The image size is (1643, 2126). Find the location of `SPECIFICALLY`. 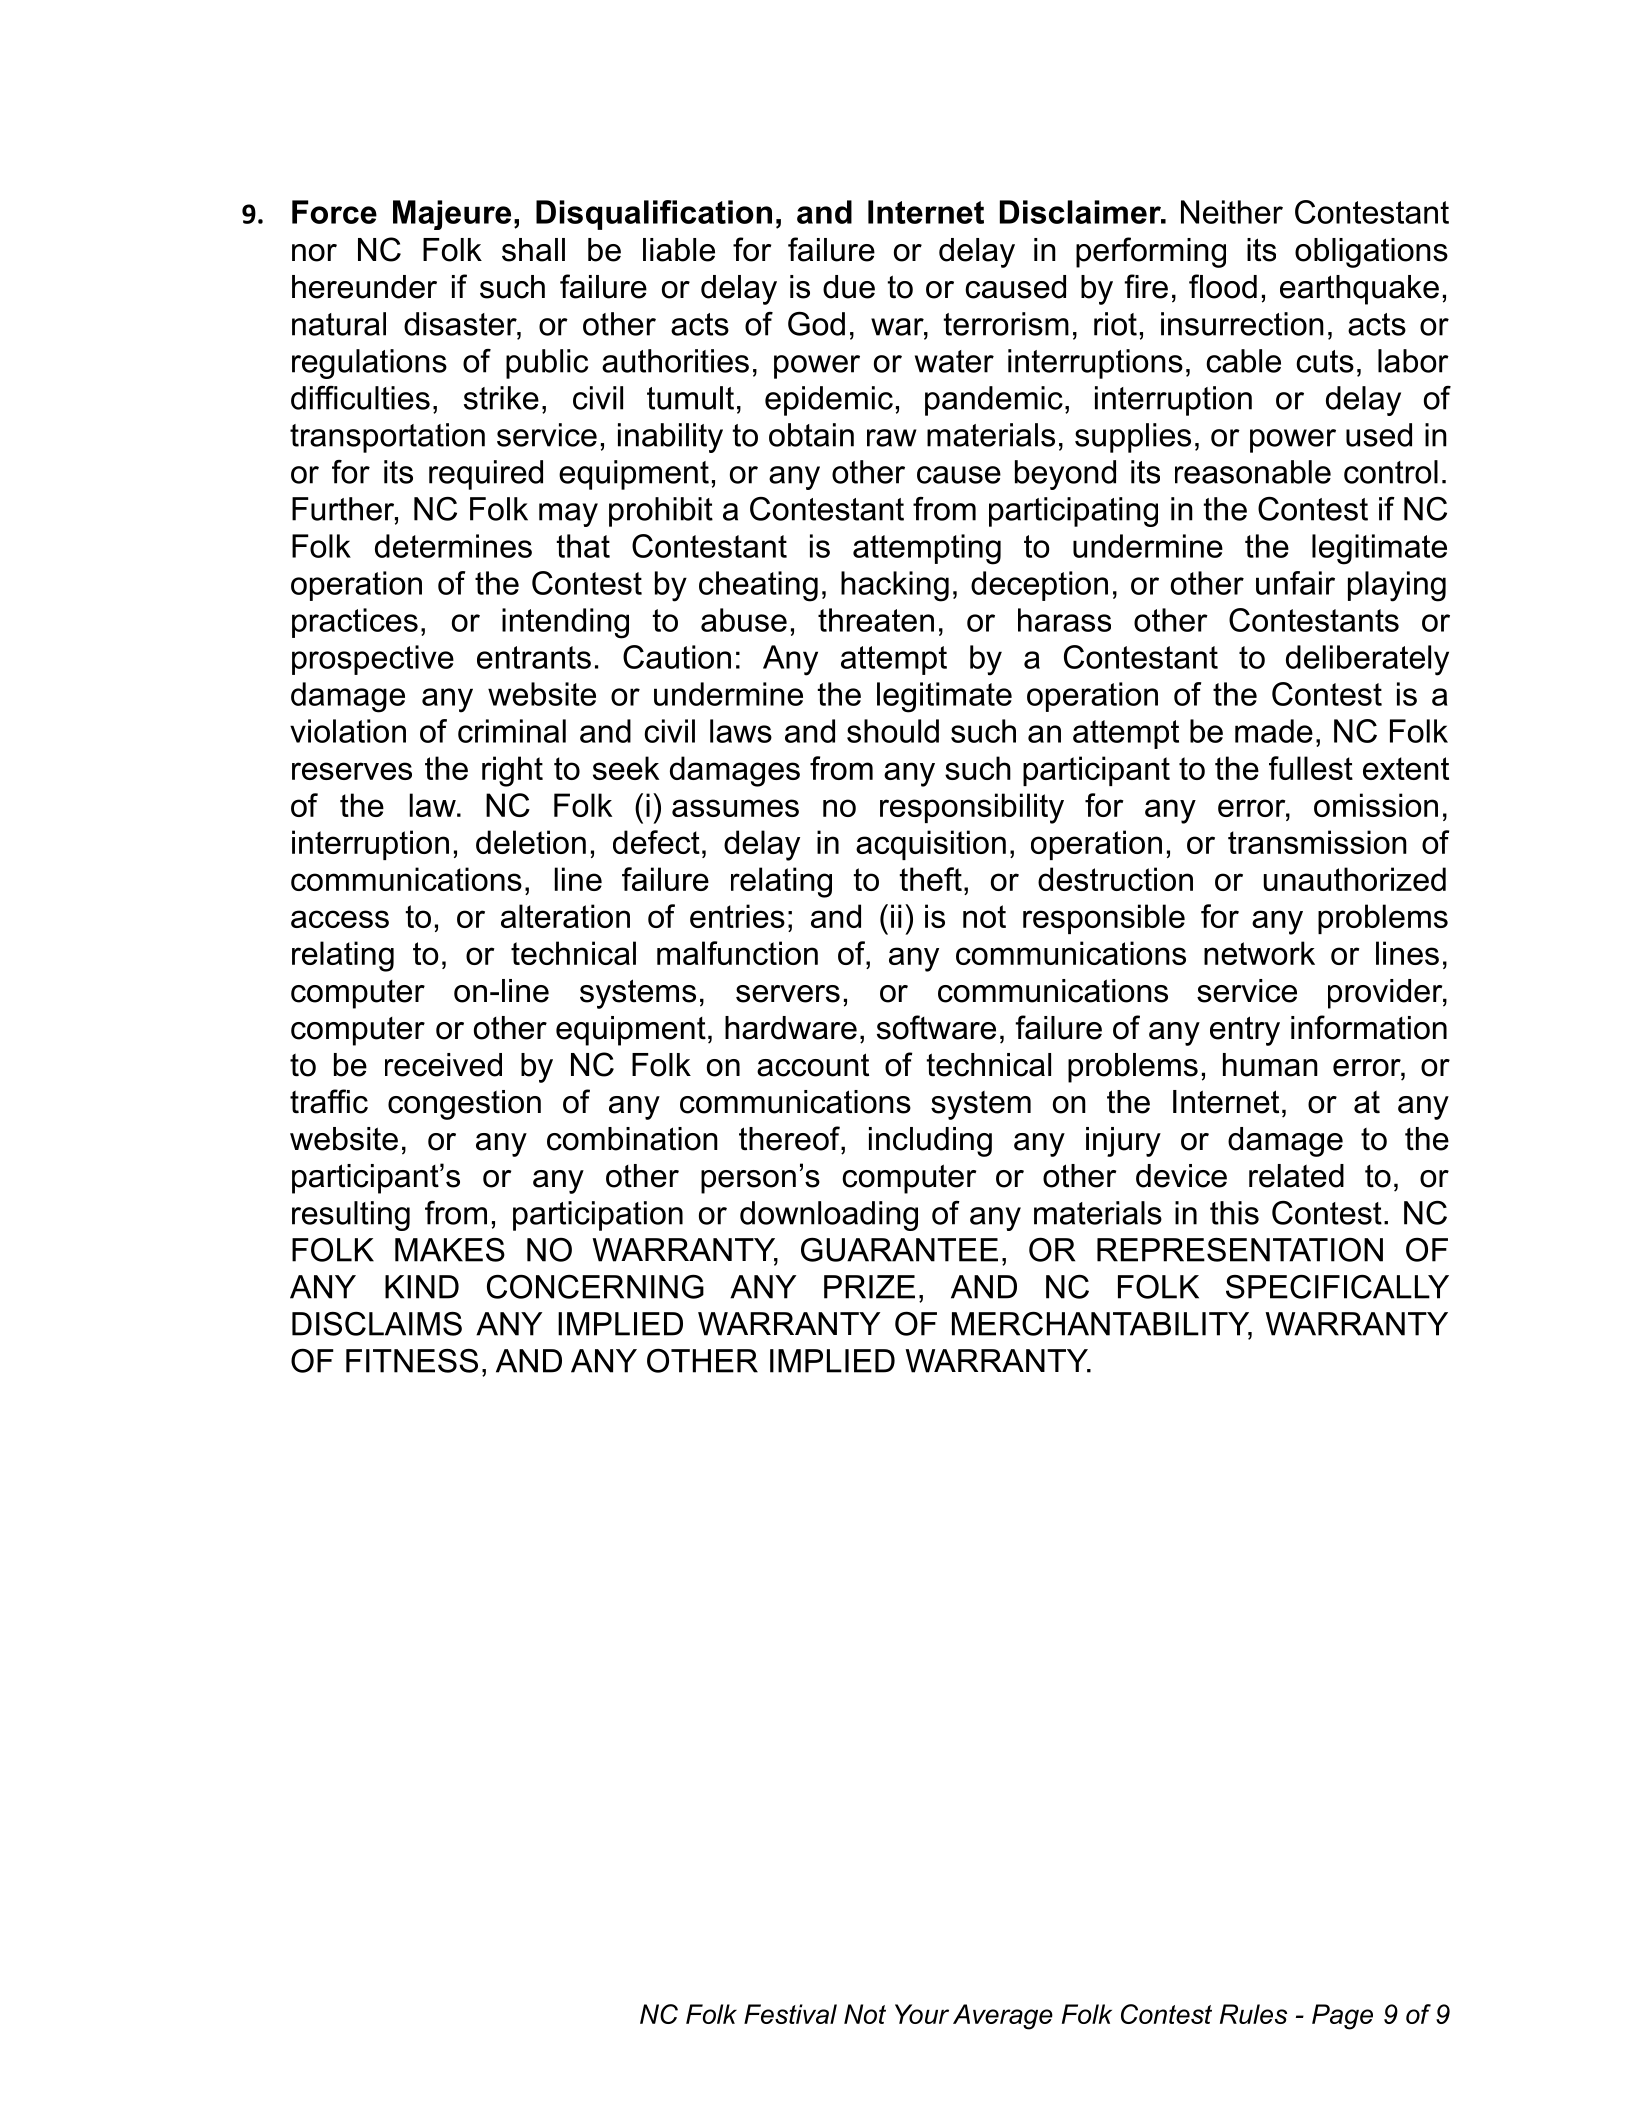

SPECIFICALLY is located at coordinates (1337, 1287).
